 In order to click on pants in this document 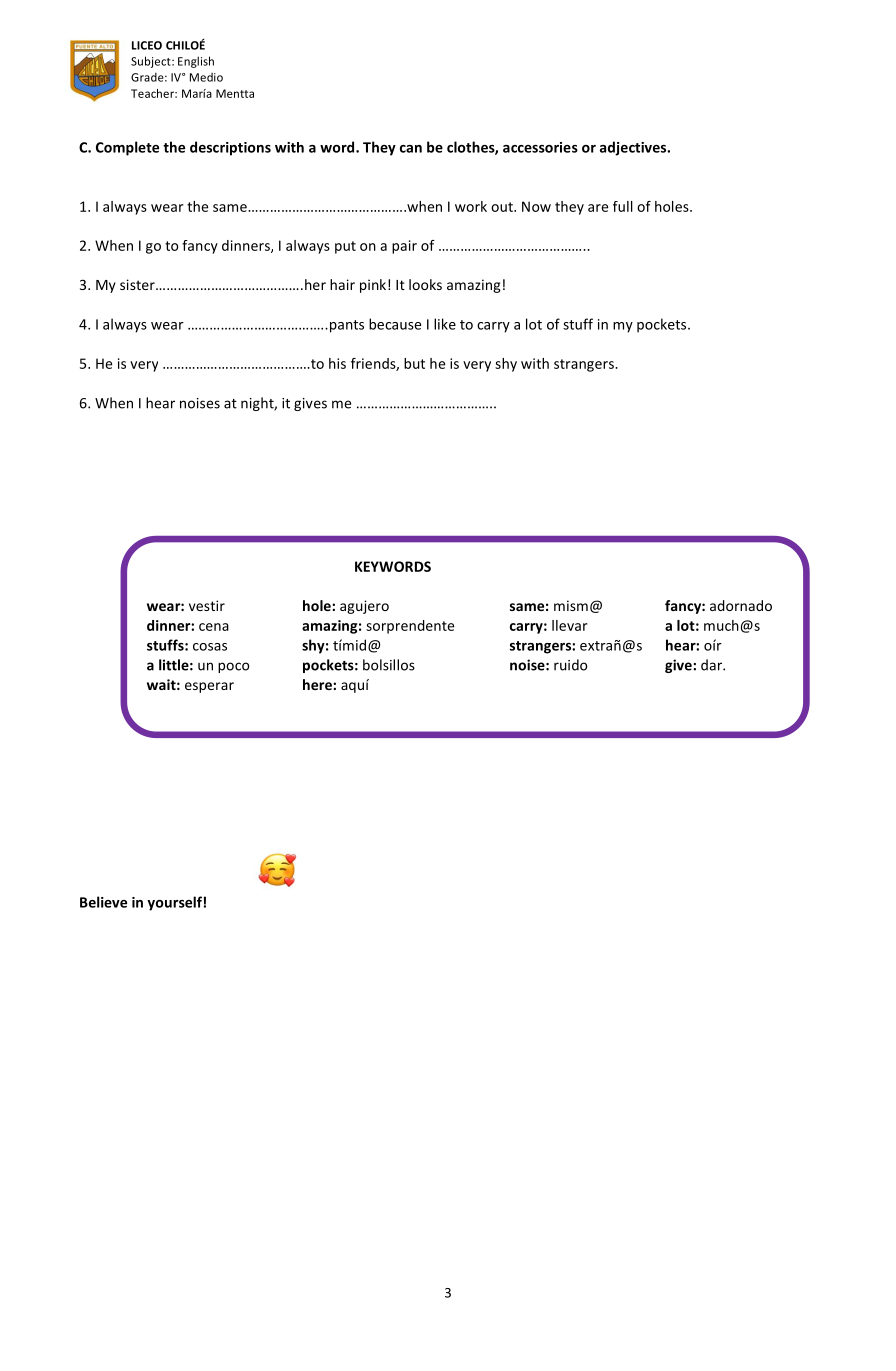, I will do `click(345, 326)`.
